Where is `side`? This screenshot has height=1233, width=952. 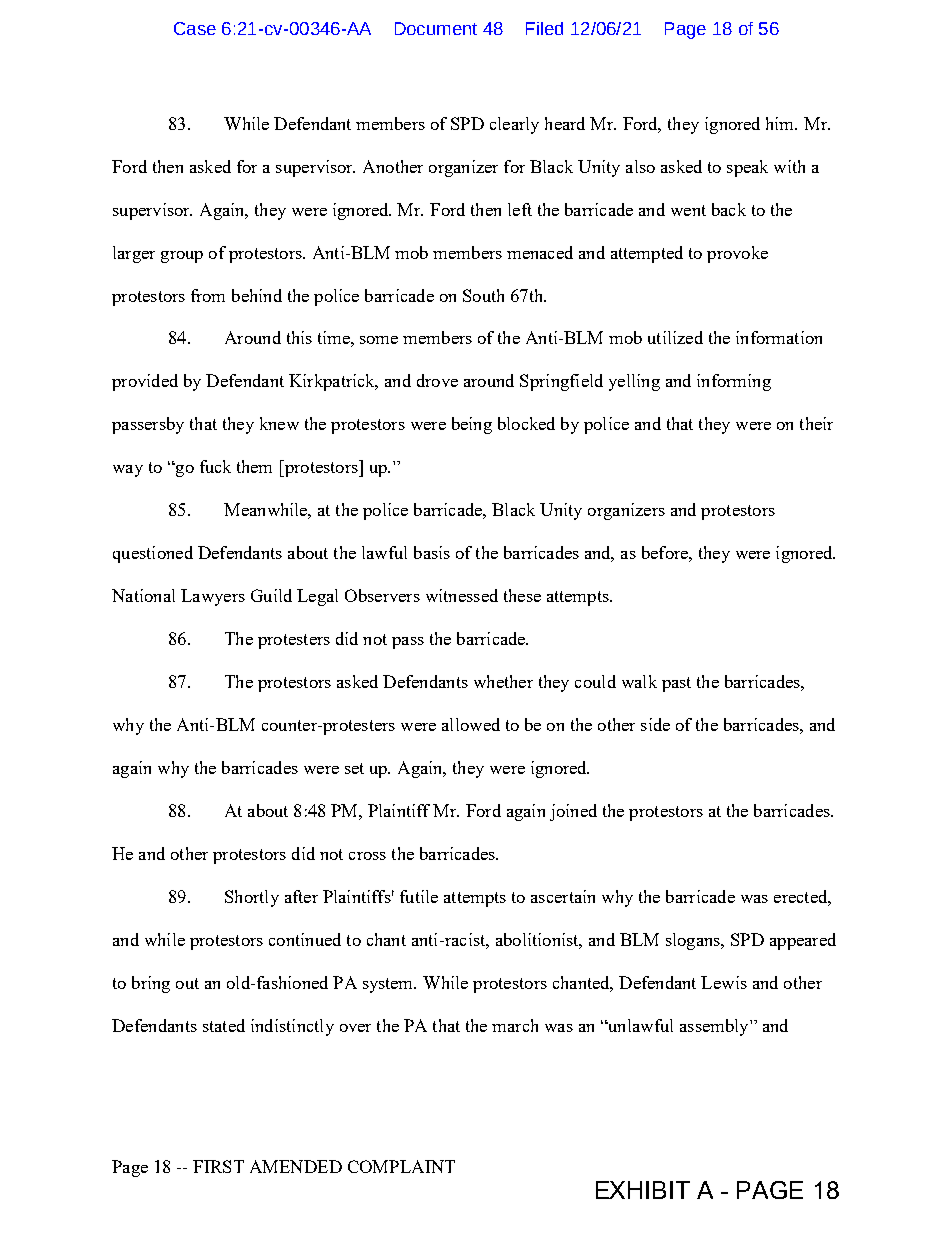 side is located at coordinates (655, 724).
